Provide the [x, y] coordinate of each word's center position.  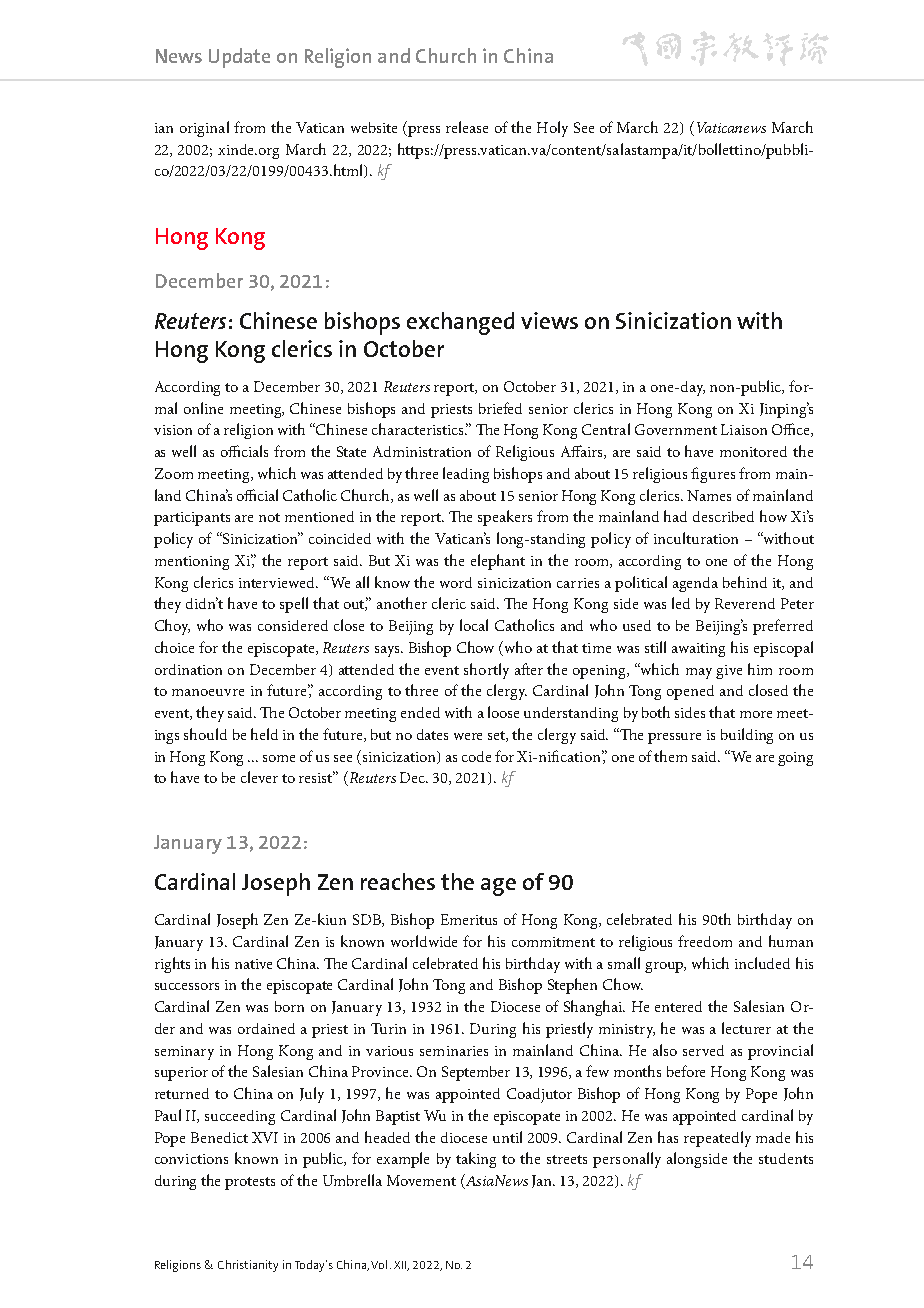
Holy [552, 129]
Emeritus [469, 919]
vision [173, 430]
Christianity [248, 1266]
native [253, 964]
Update [239, 58]
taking [476, 1160]
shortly [486, 671]
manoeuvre [208, 692]
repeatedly [717, 1139]
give [729, 672]
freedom [705, 941]
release [467, 127]
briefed [500, 408]
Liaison [744, 429]
